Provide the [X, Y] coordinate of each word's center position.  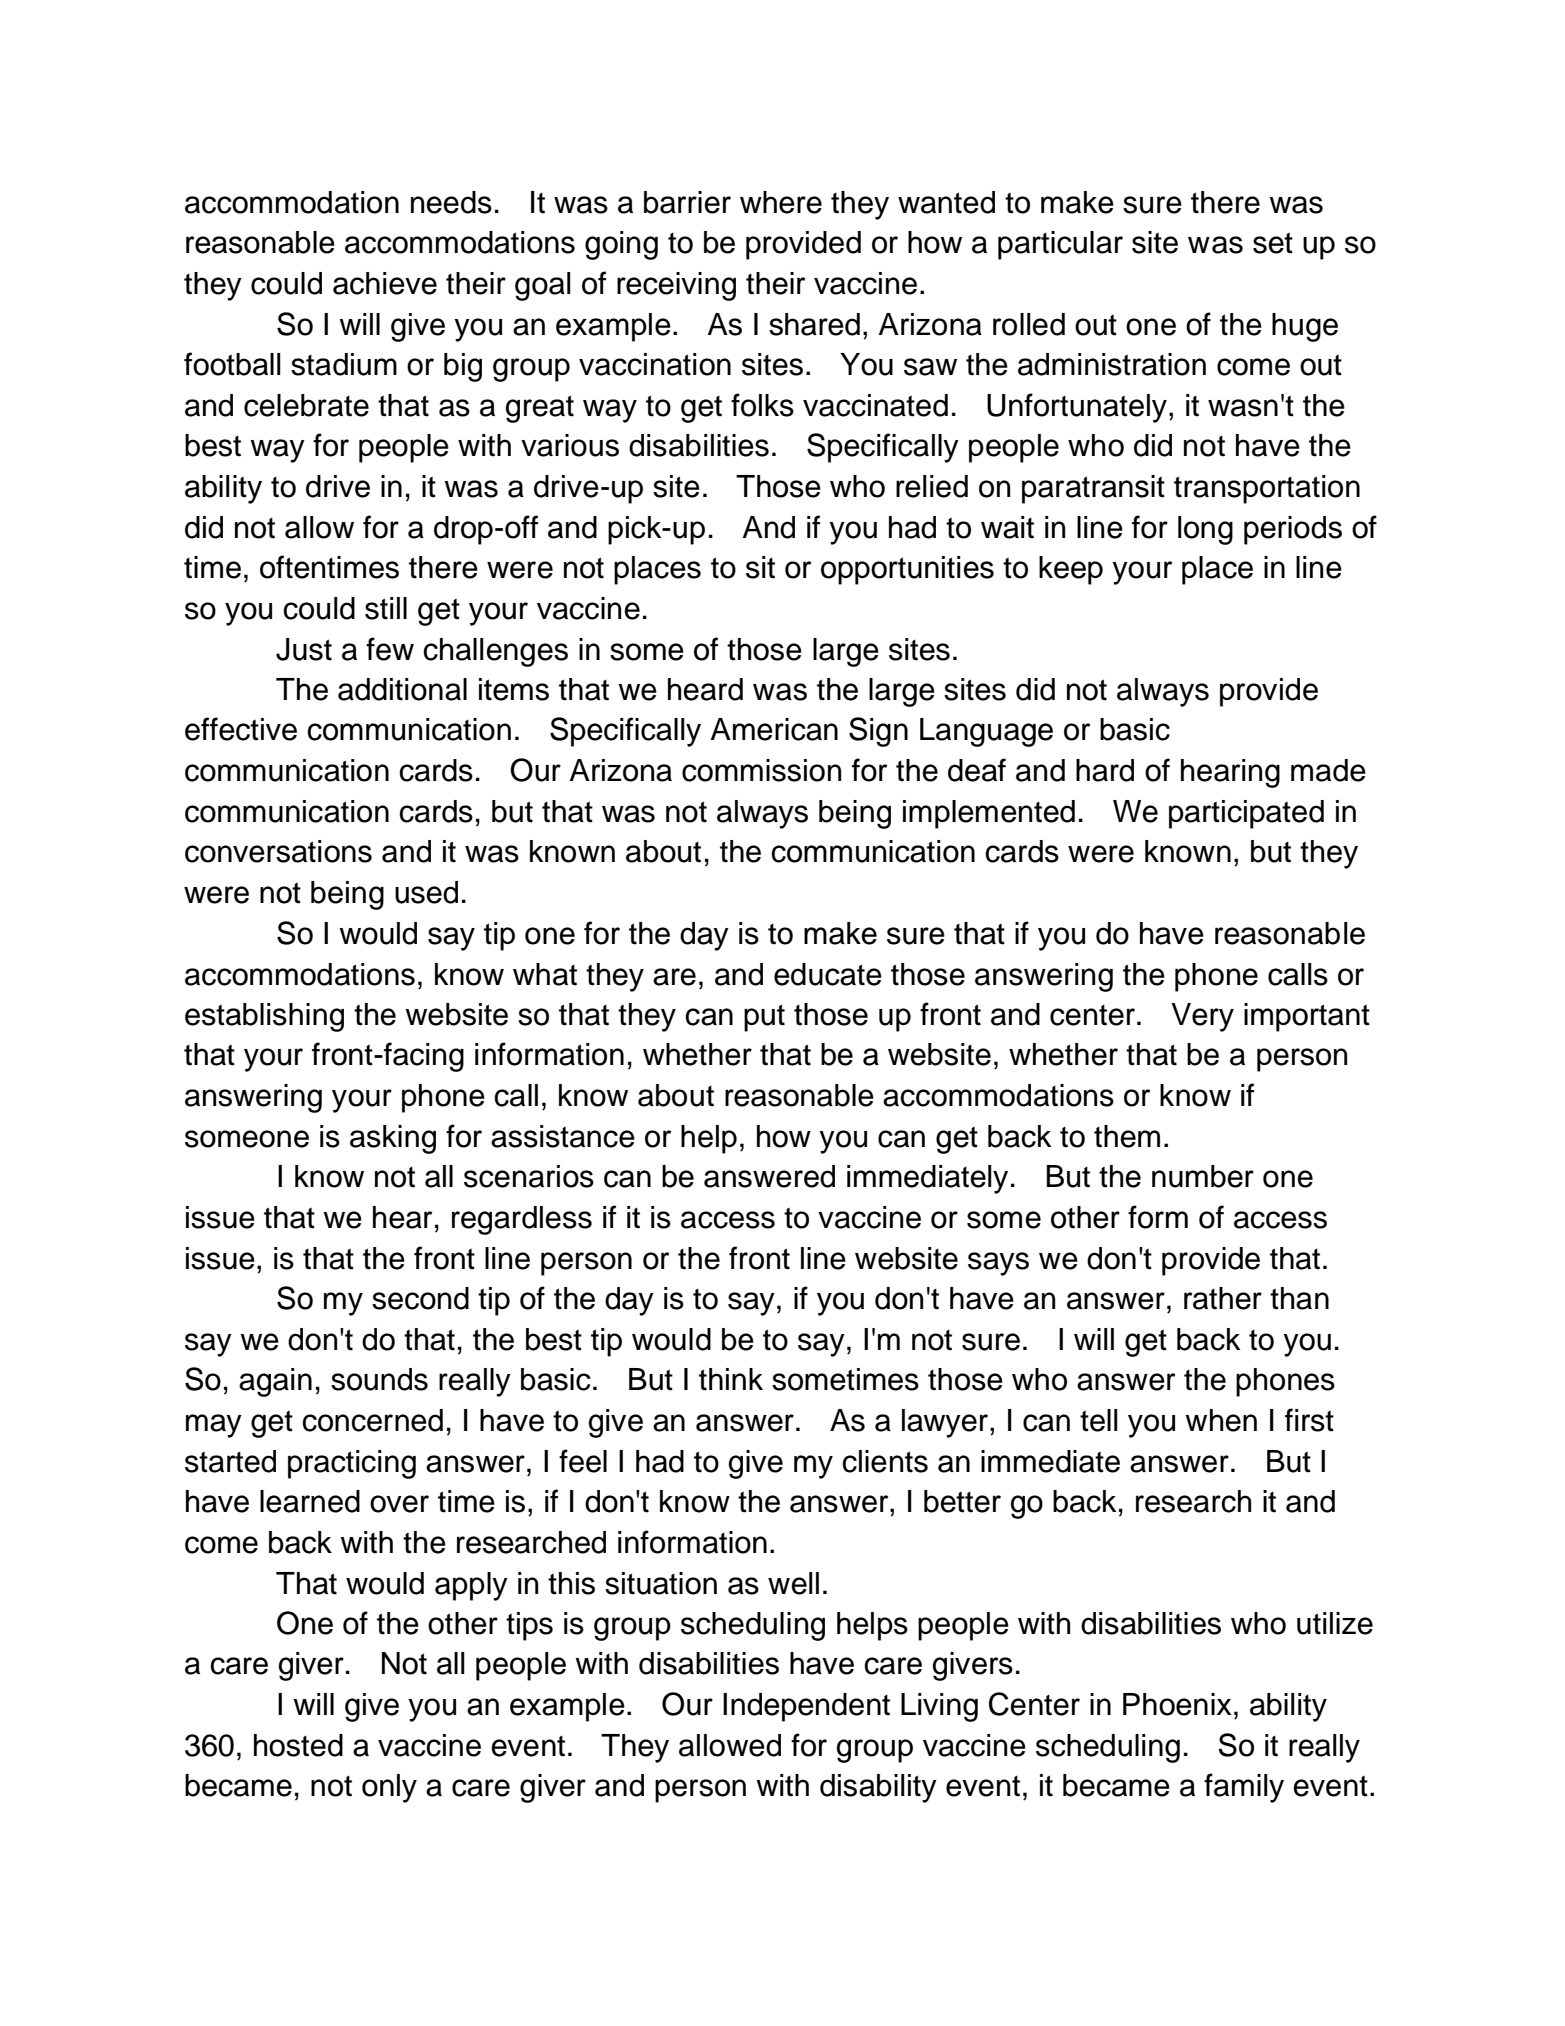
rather [1223, 1298]
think [731, 1379]
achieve [385, 283]
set [1273, 243]
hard [1105, 770]
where [781, 202]
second [420, 1298]
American [774, 729]
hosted [298, 1745]
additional [402, 689]
